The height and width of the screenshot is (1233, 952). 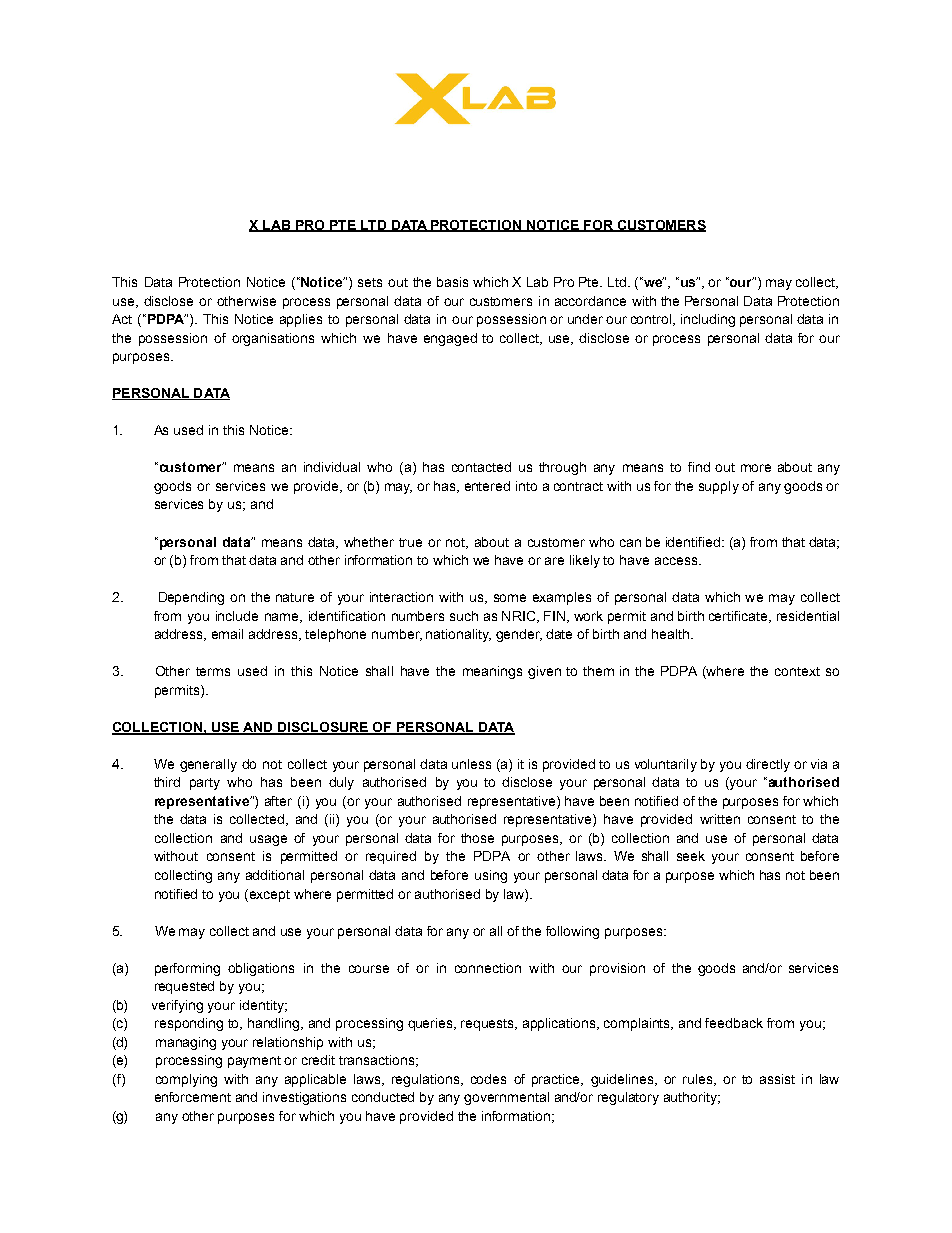 What do you see at coordinates (488, 1079) in the screenshot?
I see `codes` at bounding box center [488, 1079].
